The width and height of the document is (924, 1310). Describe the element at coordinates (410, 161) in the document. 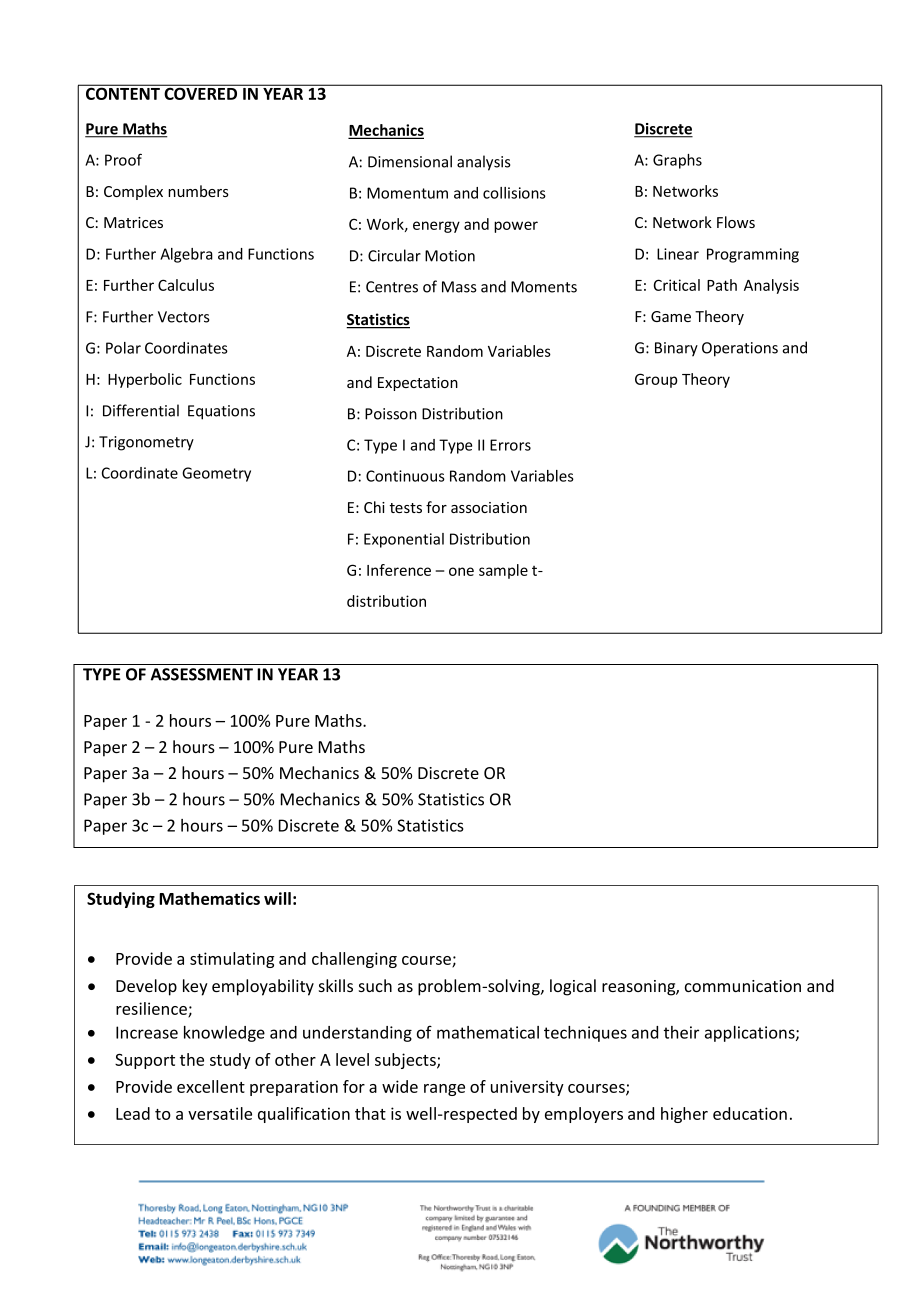

I see `Dimensional` at that location.
